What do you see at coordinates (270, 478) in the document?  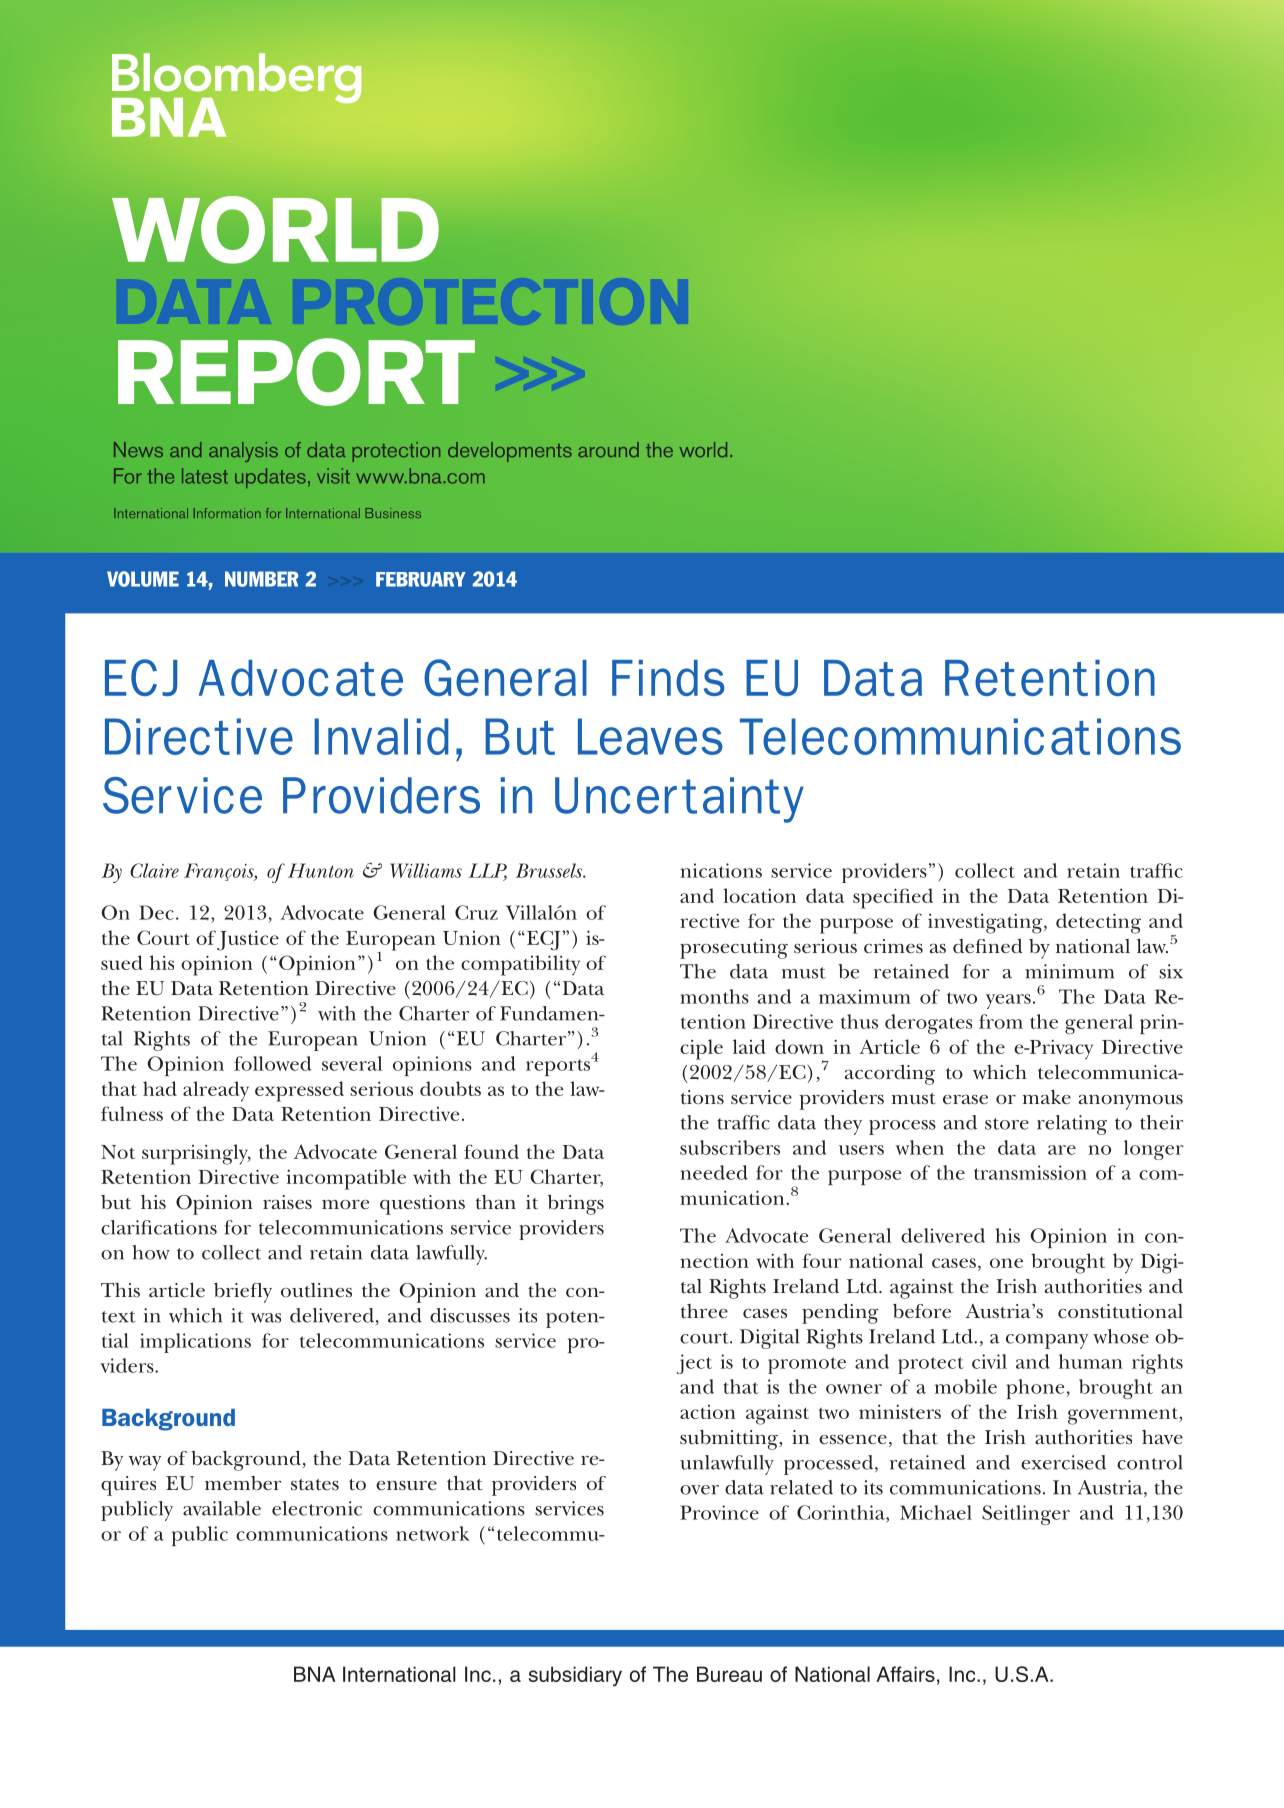 I see `updates` at bounding box center [270, 478].
